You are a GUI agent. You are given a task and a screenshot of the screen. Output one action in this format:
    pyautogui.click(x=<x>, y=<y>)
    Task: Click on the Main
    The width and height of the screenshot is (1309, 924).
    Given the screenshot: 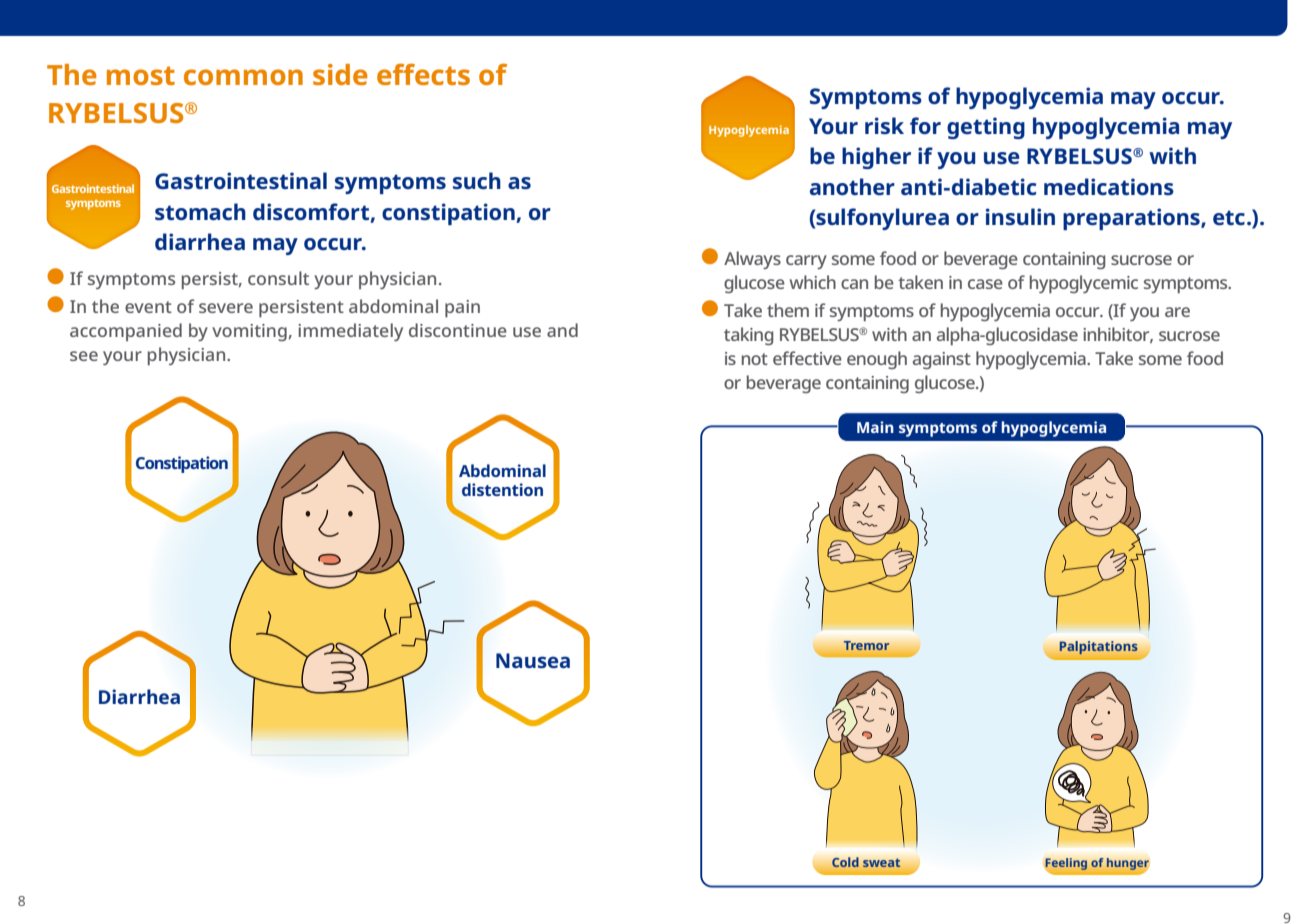 What is the action you would take?
    pyautogui.click(x=875, y=427)
